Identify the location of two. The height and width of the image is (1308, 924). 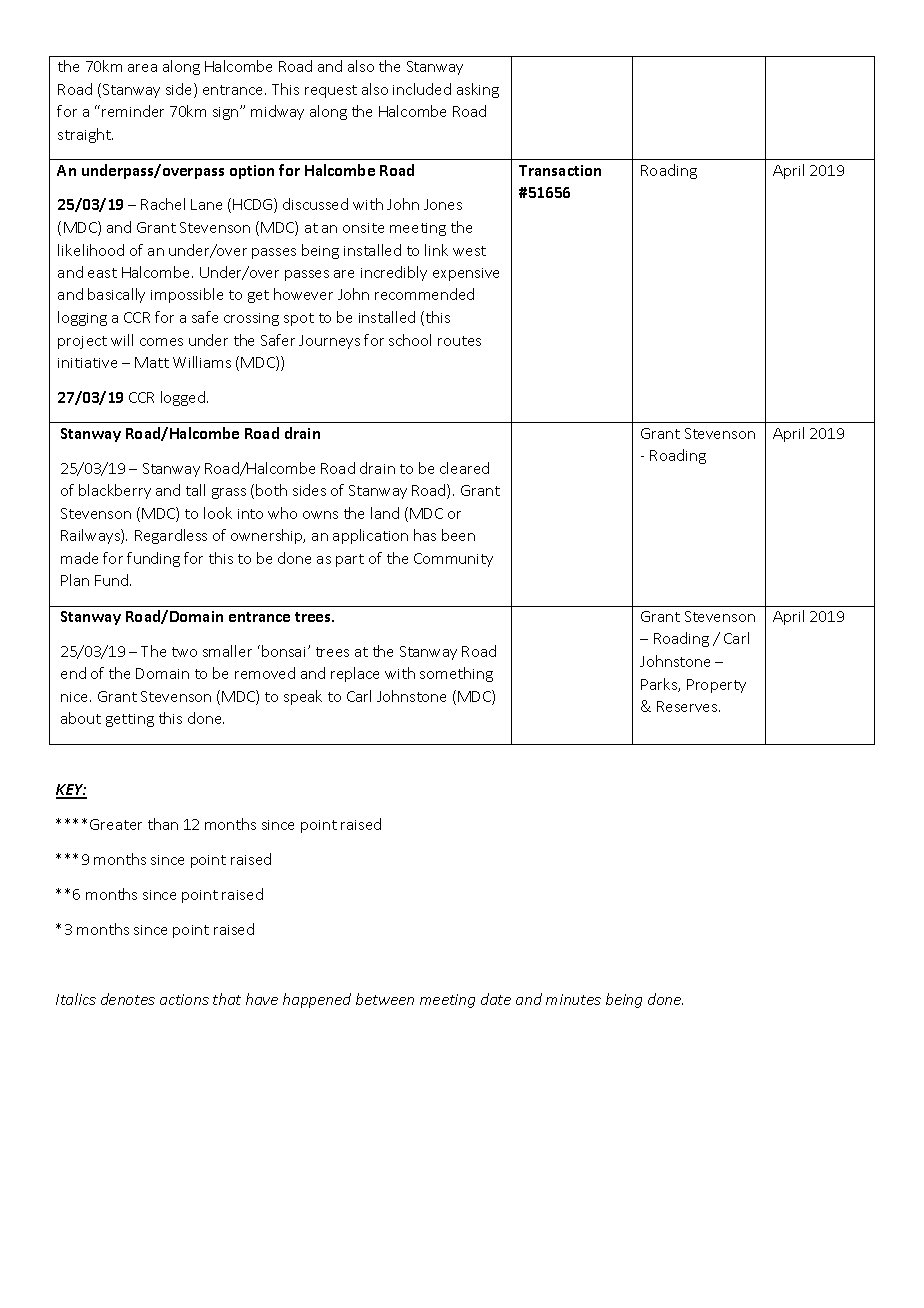
(184, 652).
